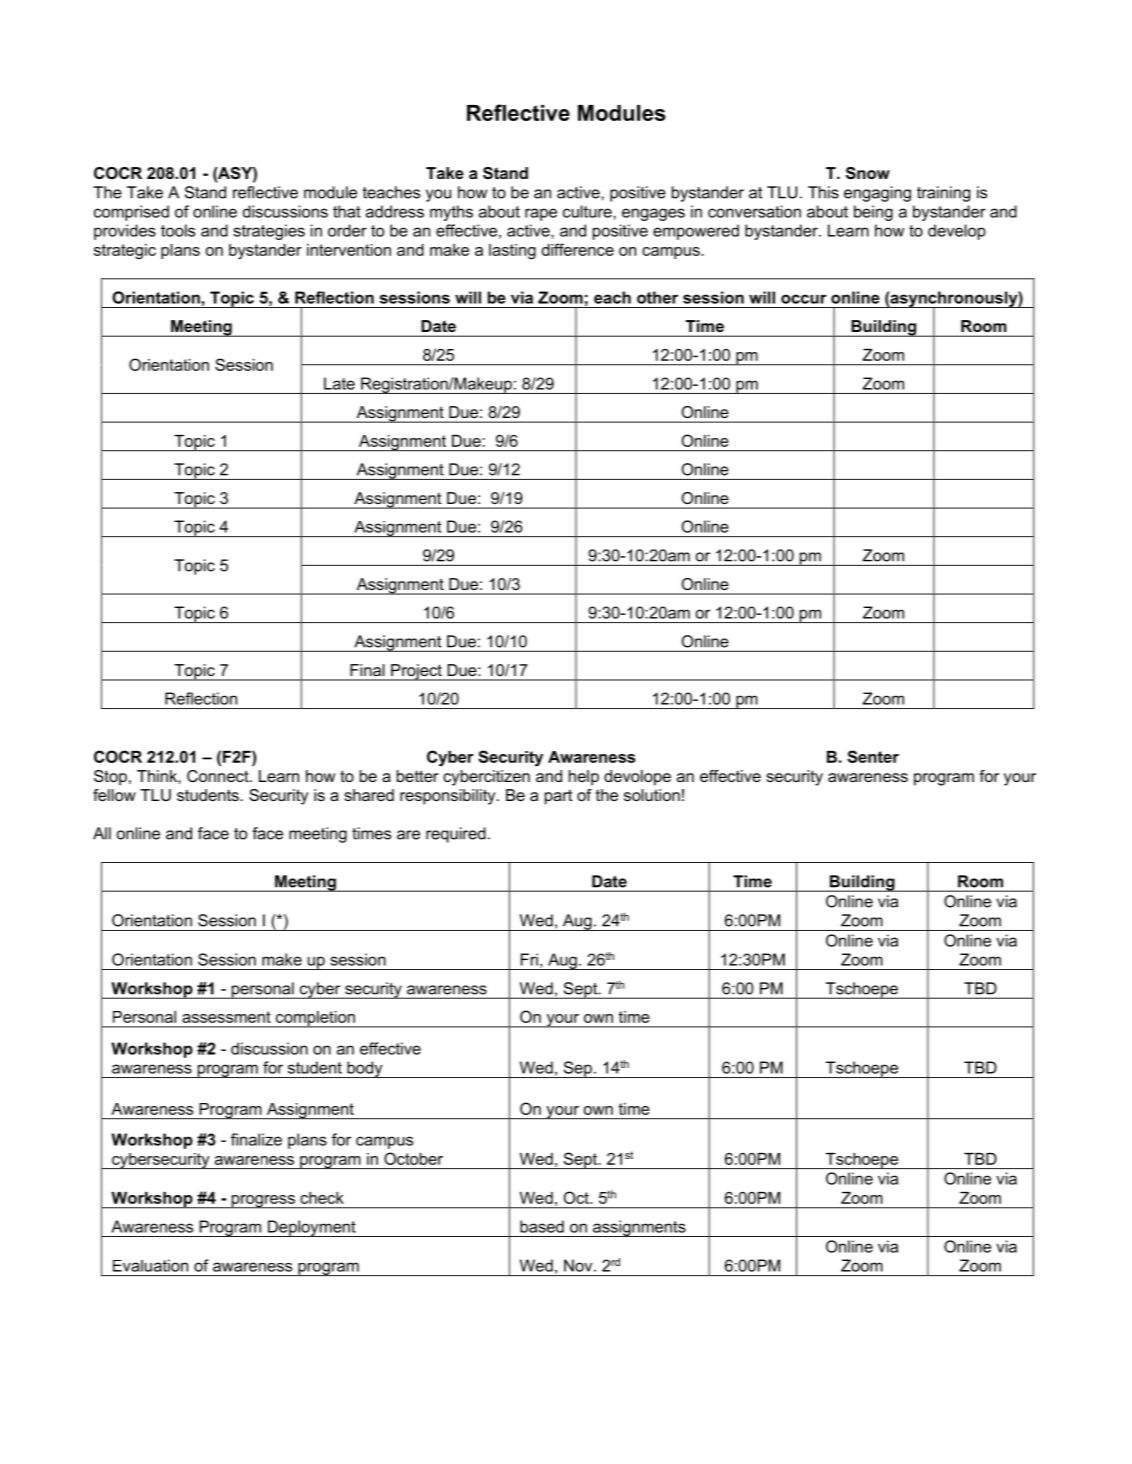  I want to click on Connect, so click(219, 776).
